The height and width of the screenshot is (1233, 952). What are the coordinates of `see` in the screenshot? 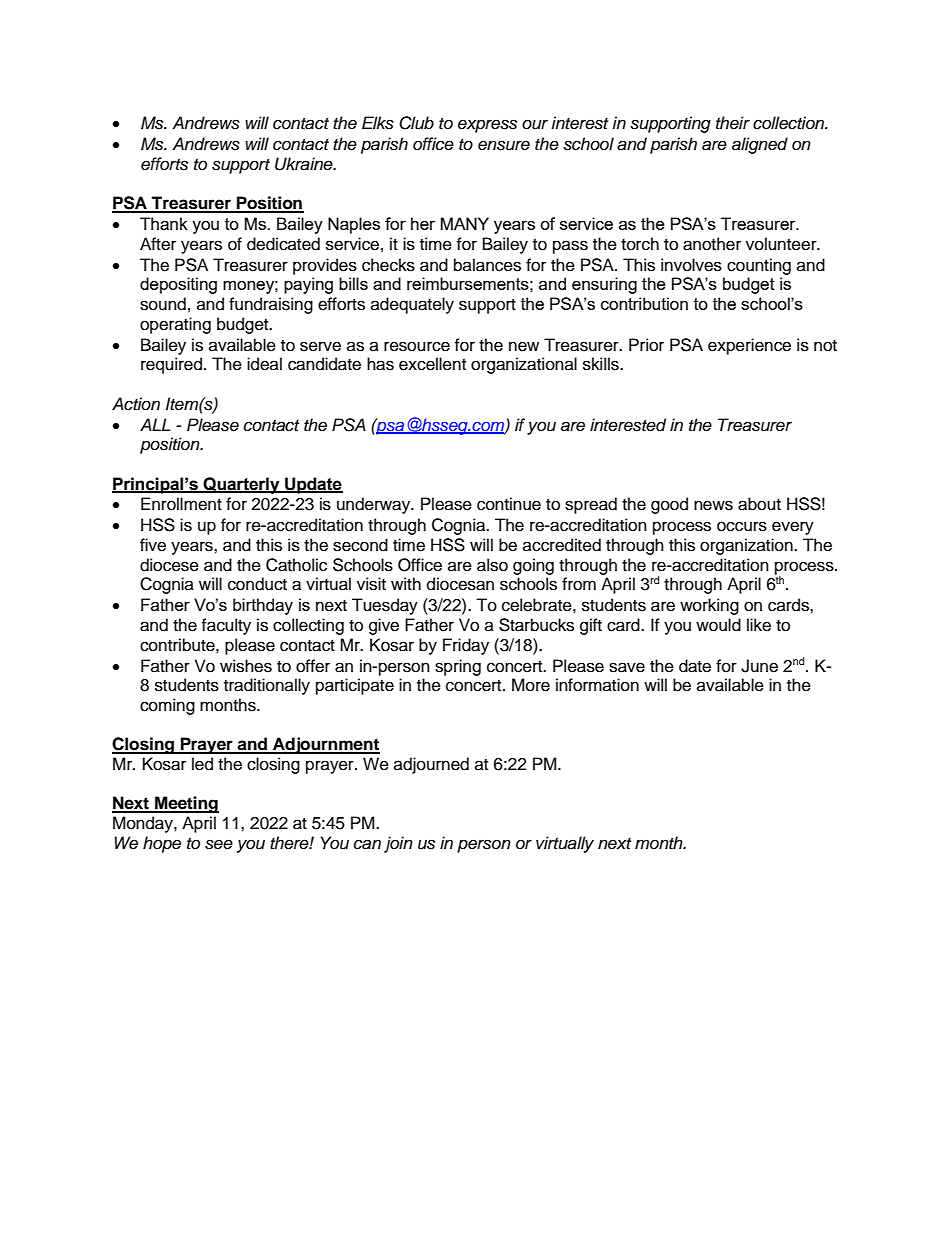 It's located at (219, 844).
